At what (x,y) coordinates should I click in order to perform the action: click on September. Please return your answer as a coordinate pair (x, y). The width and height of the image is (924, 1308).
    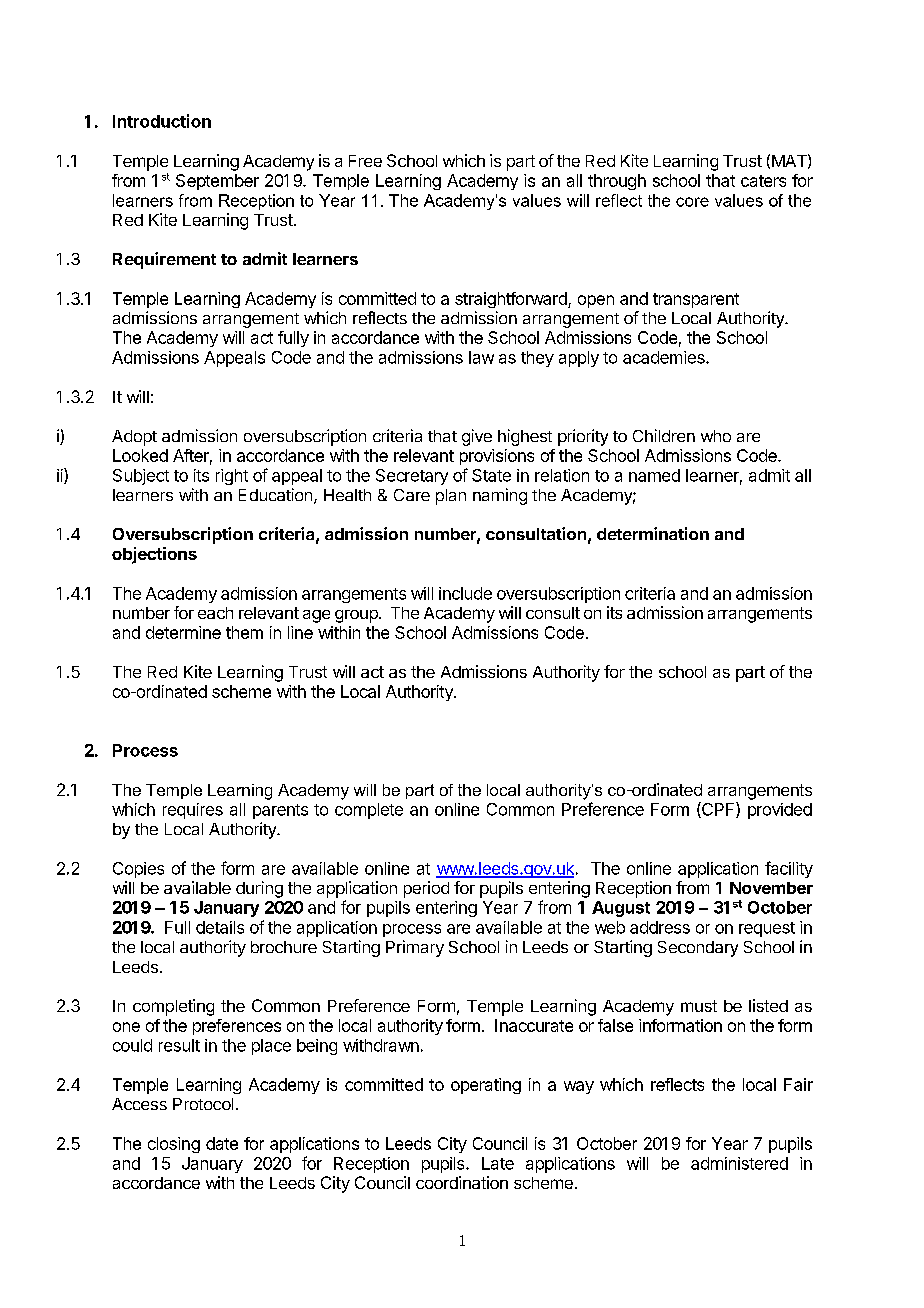
    Looking at the image, I should click on (217, 182).
